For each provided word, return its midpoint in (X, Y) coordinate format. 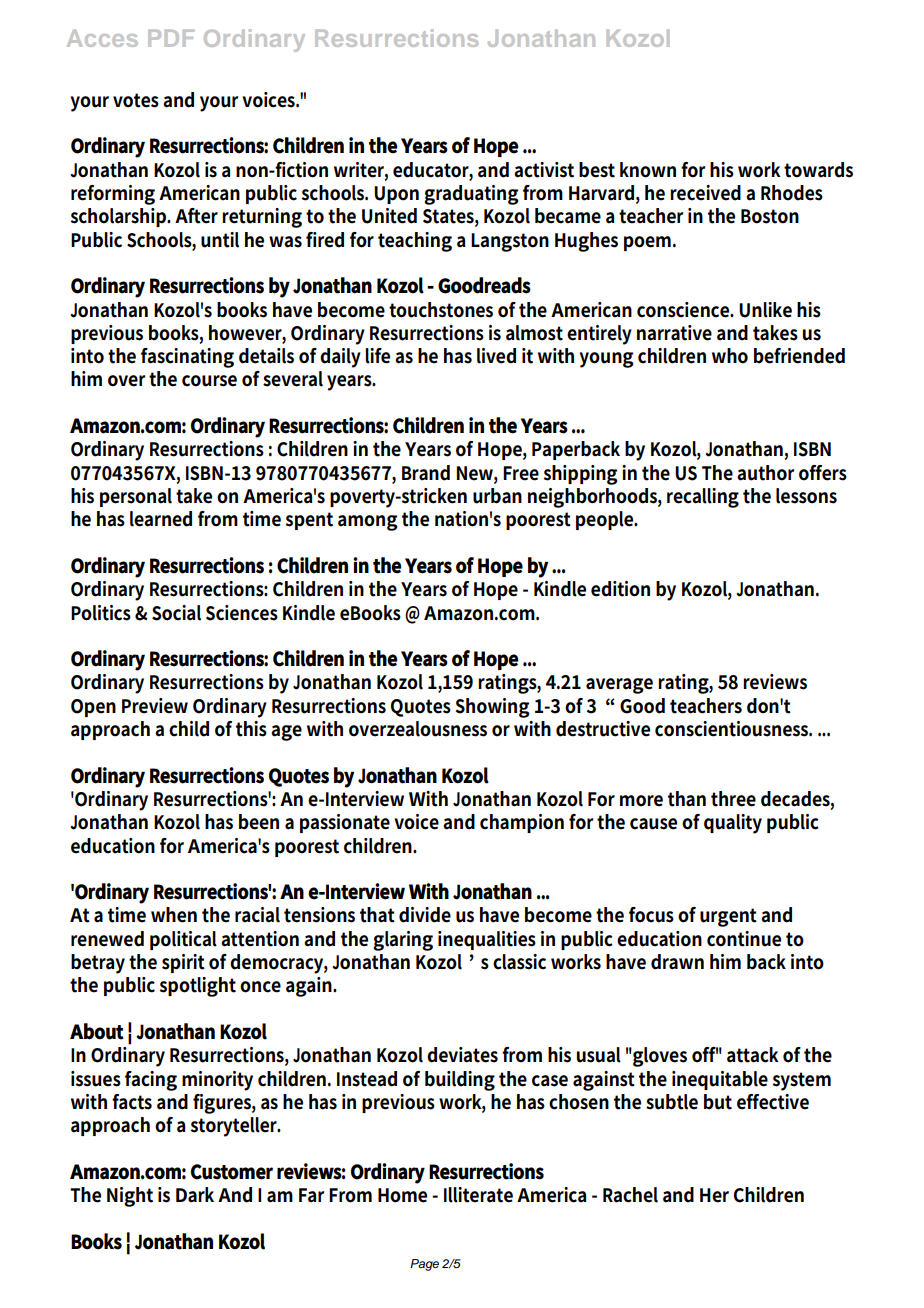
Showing (493, 708)
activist (544, 170)
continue (744, 939)
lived (496, 356)
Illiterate (478, 1195)
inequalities (487, 940)
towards (818, 170)
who (730, 356)
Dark (195, 1195)
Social (176, 613)
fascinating (187, 358)
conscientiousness (733, 729)
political (183, 940)
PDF (171, 38)
